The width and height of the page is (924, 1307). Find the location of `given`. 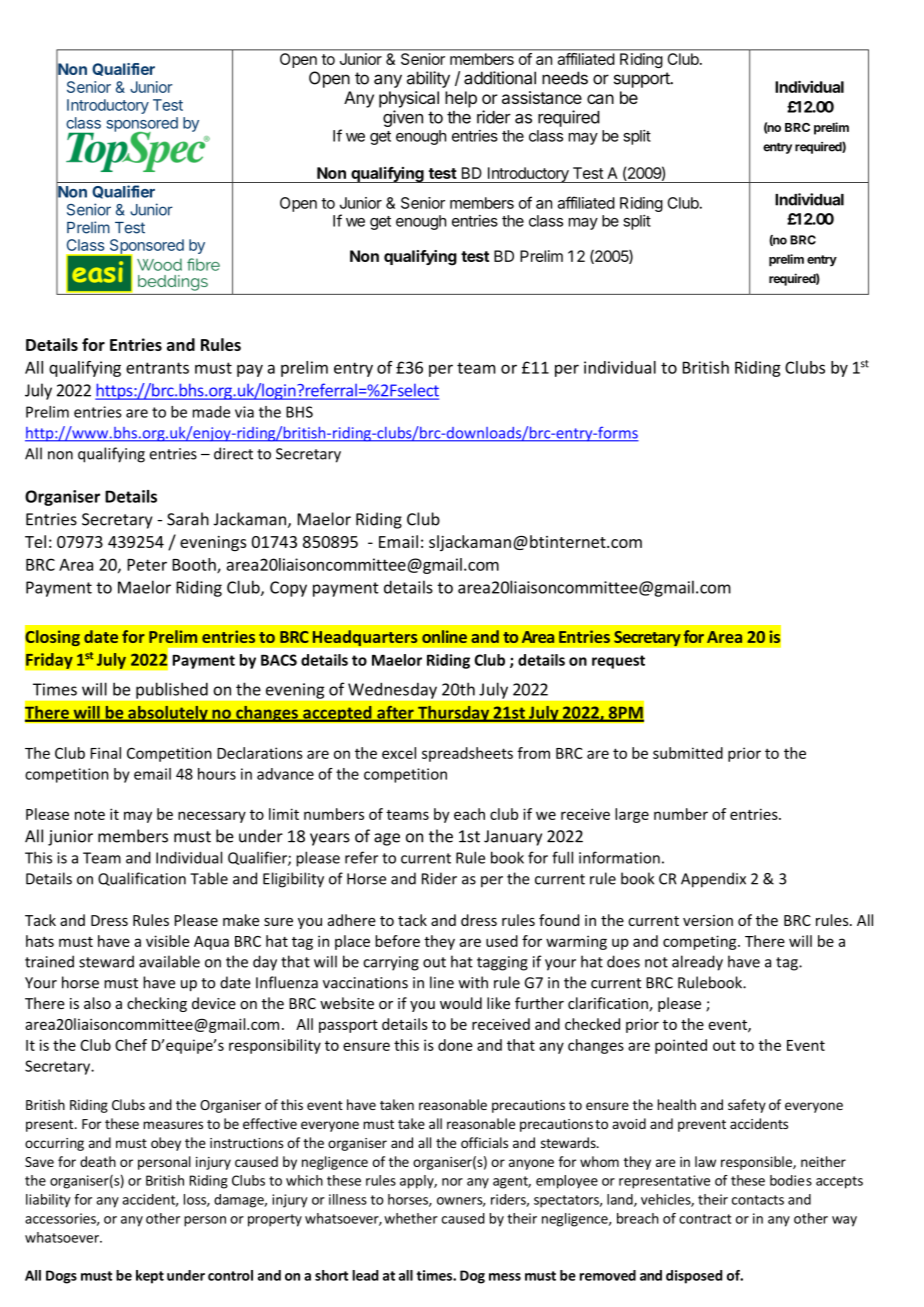

given is located at coordinates (403, 118).
